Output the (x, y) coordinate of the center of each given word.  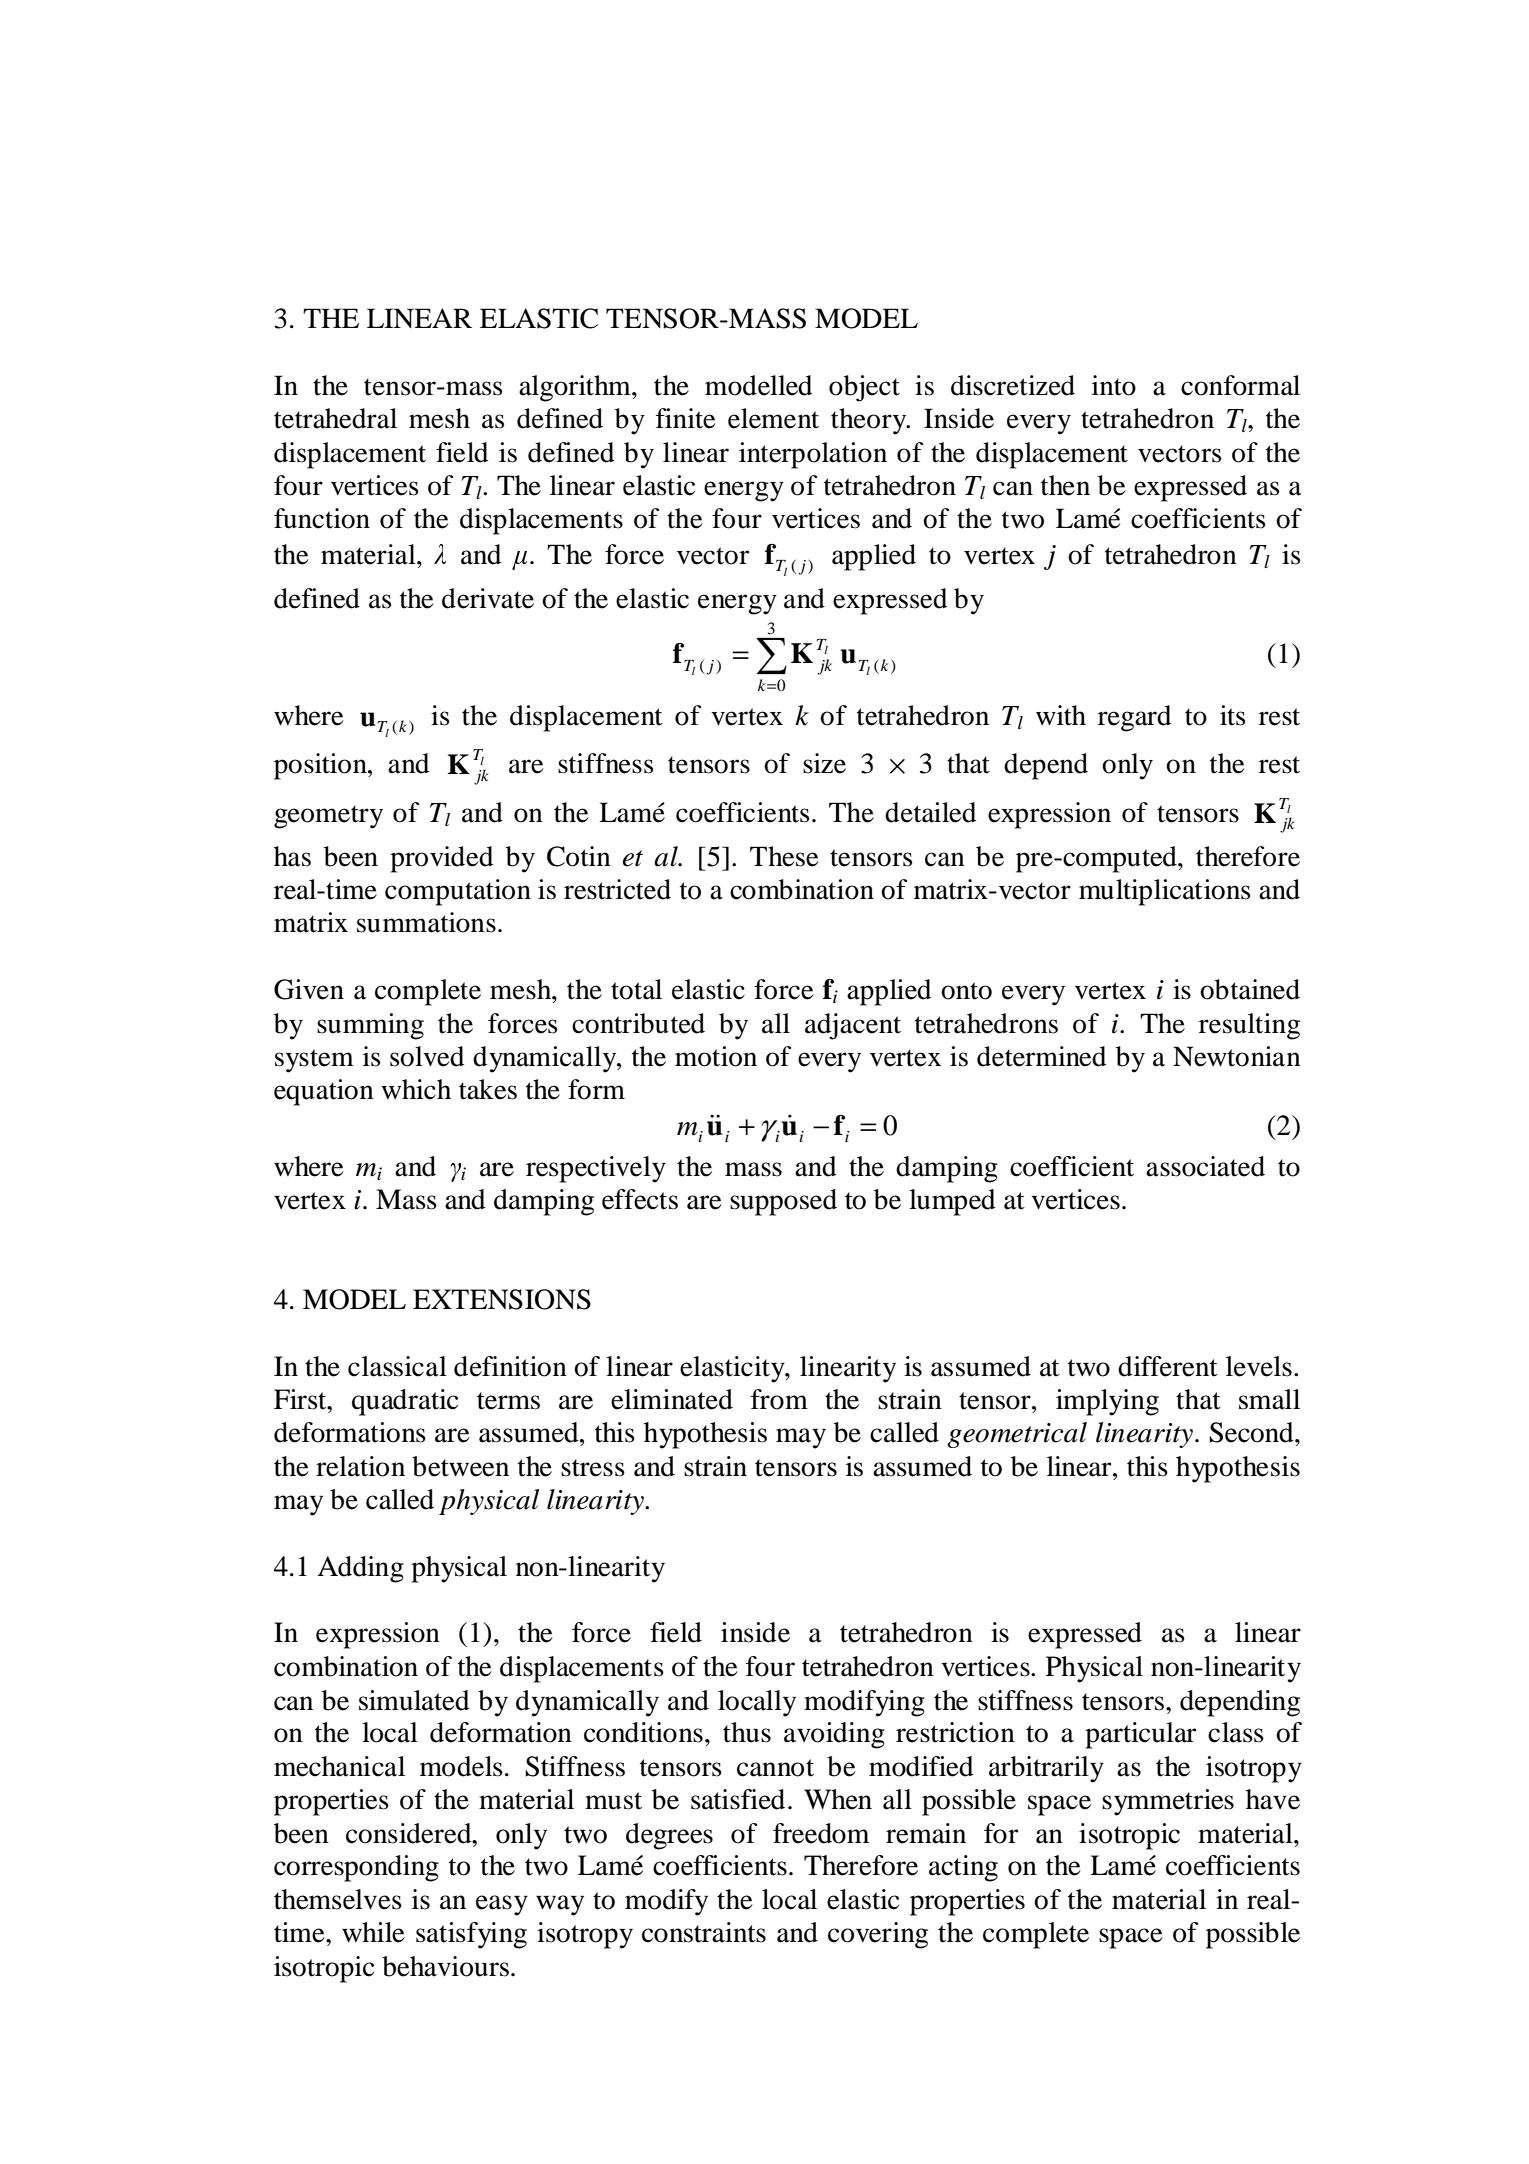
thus (747, 1732)
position (321, 766)
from (779, 1399)
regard (1134, 718)
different (1168, 1366)
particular (1140, 1735)
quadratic (405, 1402)
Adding (360, 1569)
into (1114, 385)
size (824, 763)
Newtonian (1237, 1056)
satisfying (471, 1935)
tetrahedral (335, 418)
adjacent (853, 1026)
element (773, 418)
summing (370, 1026)
